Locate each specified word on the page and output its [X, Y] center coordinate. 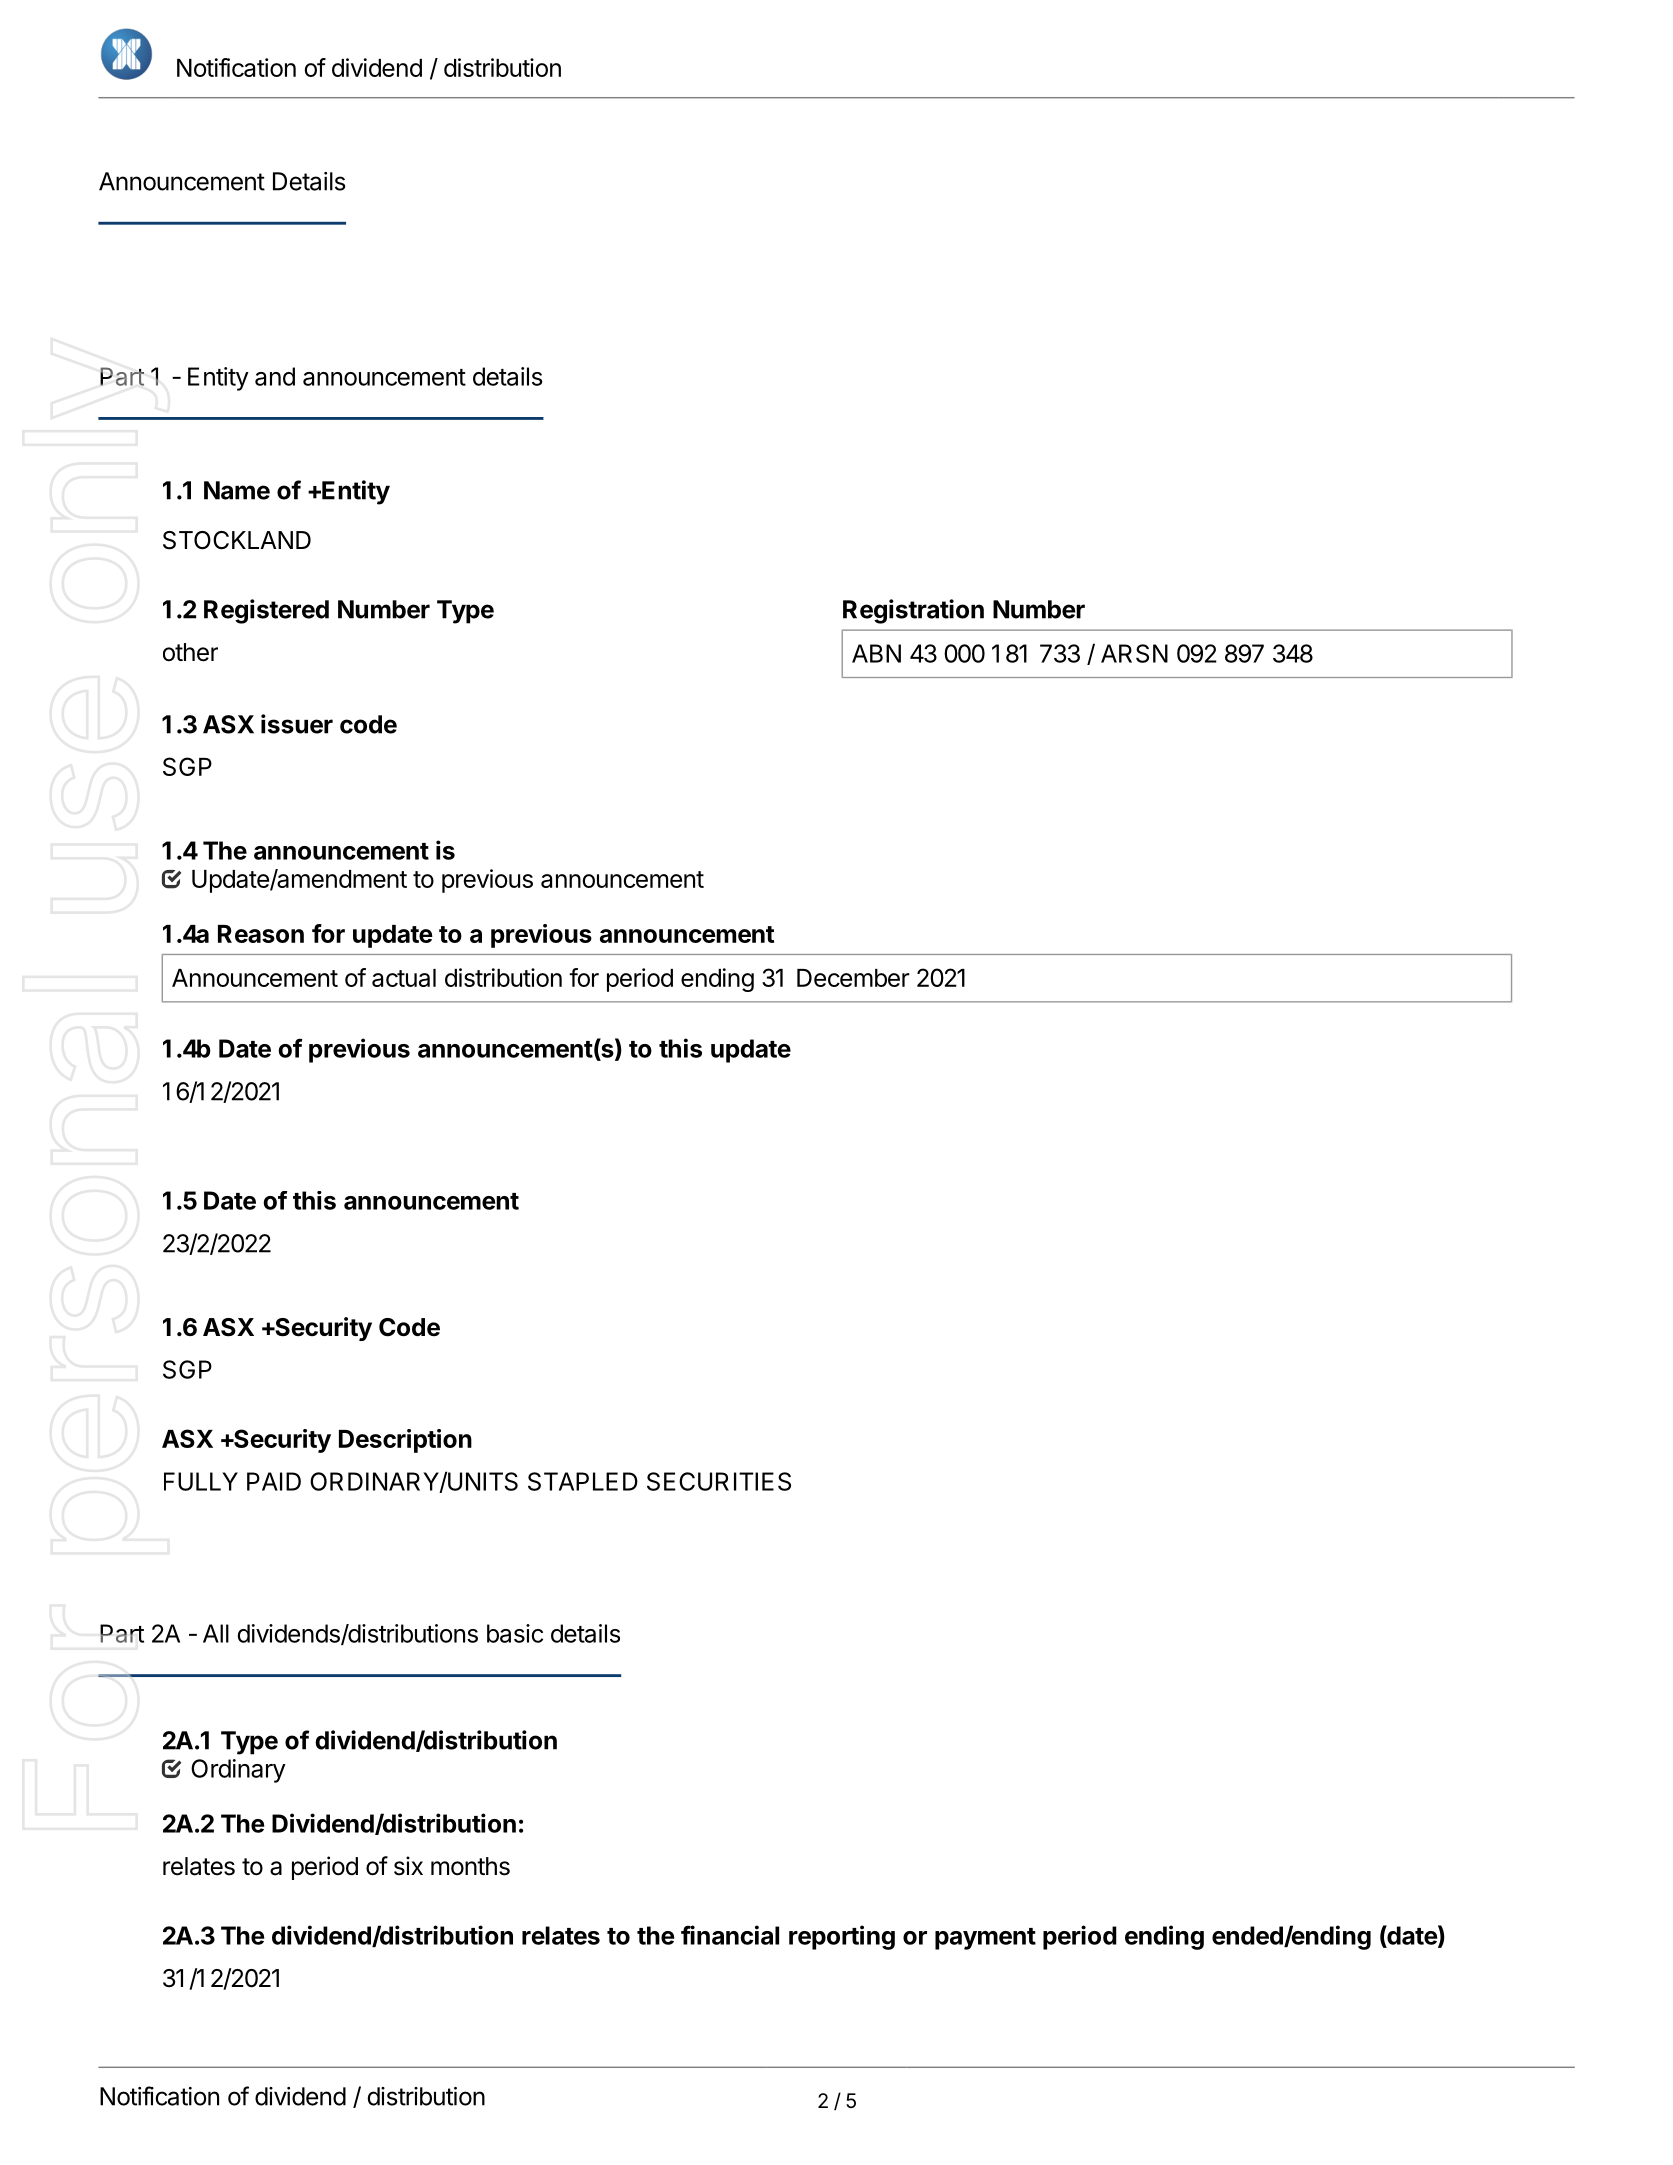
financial [730, 1935]
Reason [261, 934]
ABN [876, 653]
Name [237, 490]
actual [404, 978]
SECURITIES [719, 1481]
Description [405, 1441]
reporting [842, 1937]
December [853, 978]
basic [515, 1633]
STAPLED [583, 1481]
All [216, 1633]
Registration [913, 611]
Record [277, 2067]
